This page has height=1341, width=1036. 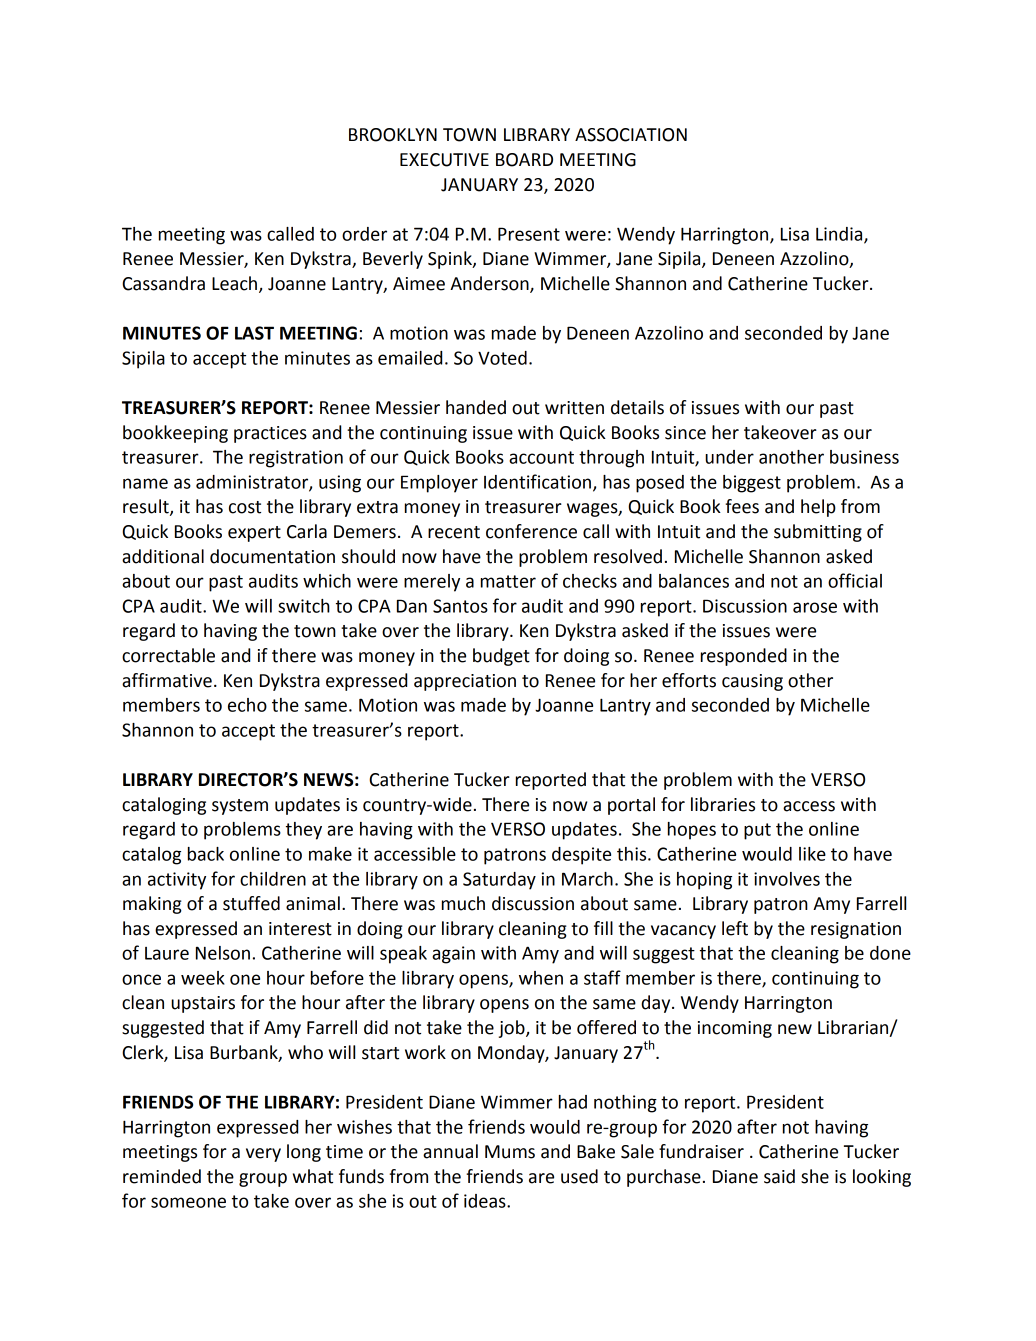 What do you see at coordinates (206, 854) in the page?
I see `back` at bounding box center [206, 854].
